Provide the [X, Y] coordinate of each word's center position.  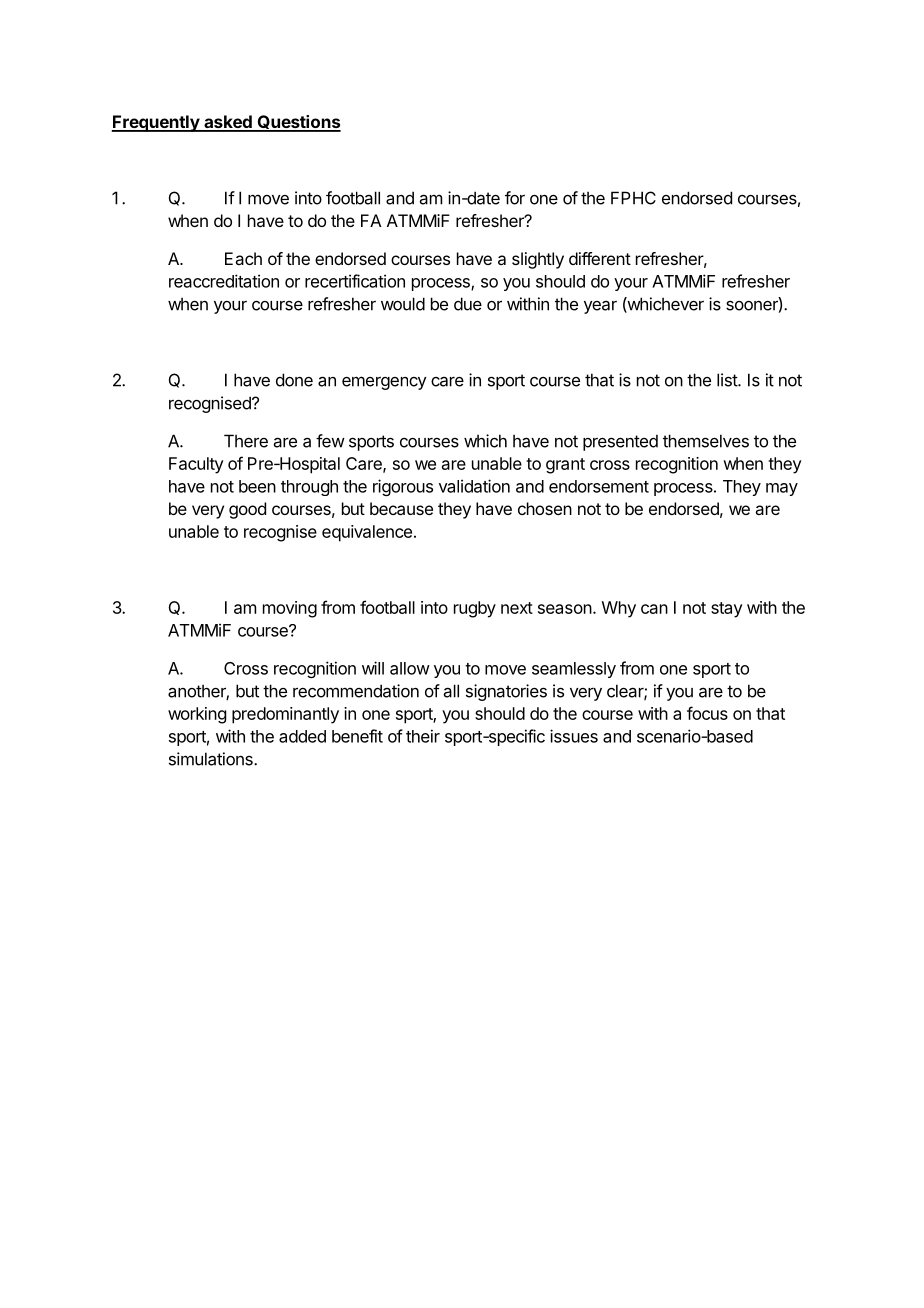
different [600, 258]
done [294, 380]
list [728, 380]
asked [228, 123]
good [247, 510]
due [468, 304]
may [782, 489]
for [515, 198]
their [423, 736]
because [401, 508]
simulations [212, 759]
